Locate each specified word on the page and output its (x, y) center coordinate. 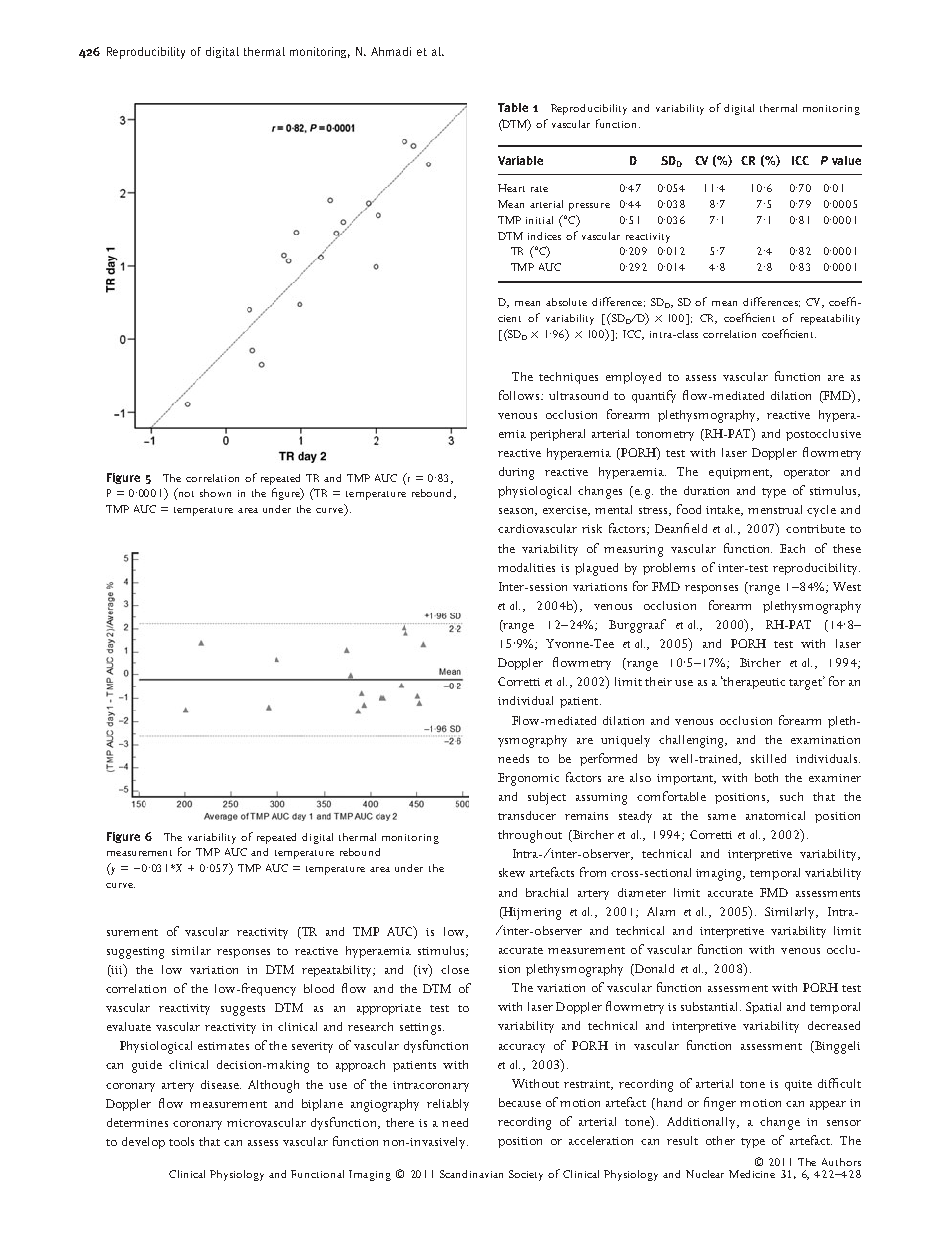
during (516, 473)
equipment (740, 473)
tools (181, 1141)
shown (215, 493)
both (766, 777)
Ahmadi (391, 51)
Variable (520, 160)
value (846, 160)
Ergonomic (528, 779)
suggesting (135, 953)
